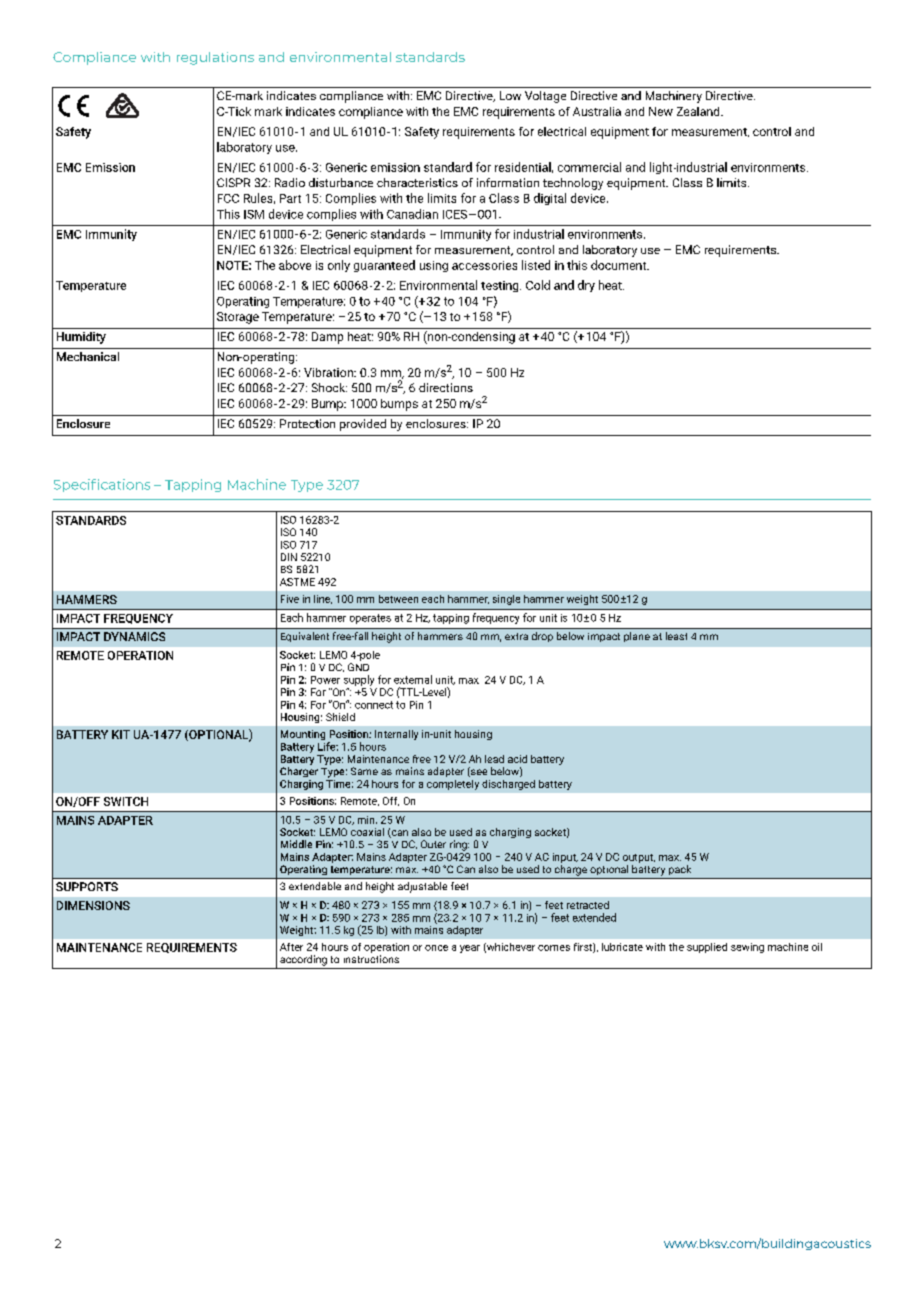  I want to click on DIMENSIONS, so click(93, 905).
